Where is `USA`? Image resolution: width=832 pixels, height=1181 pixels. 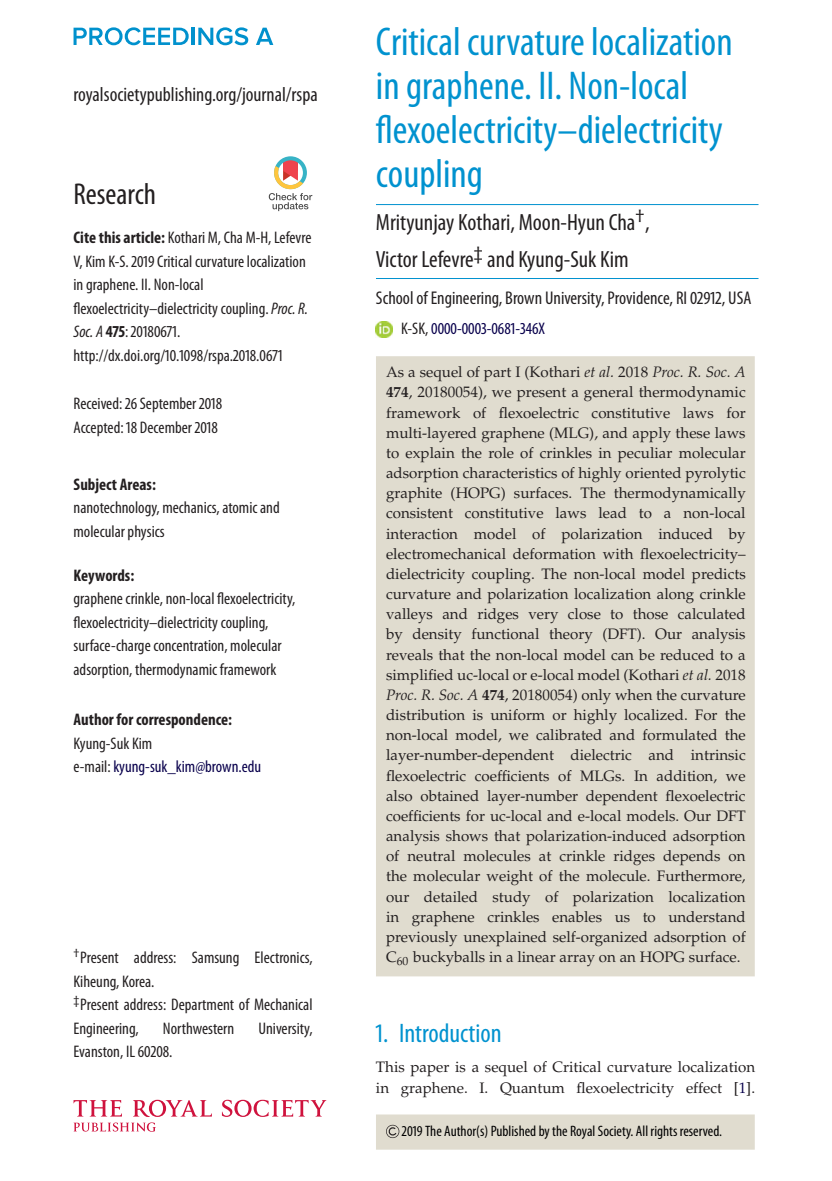
USA is located at coordinates (740, 297).
